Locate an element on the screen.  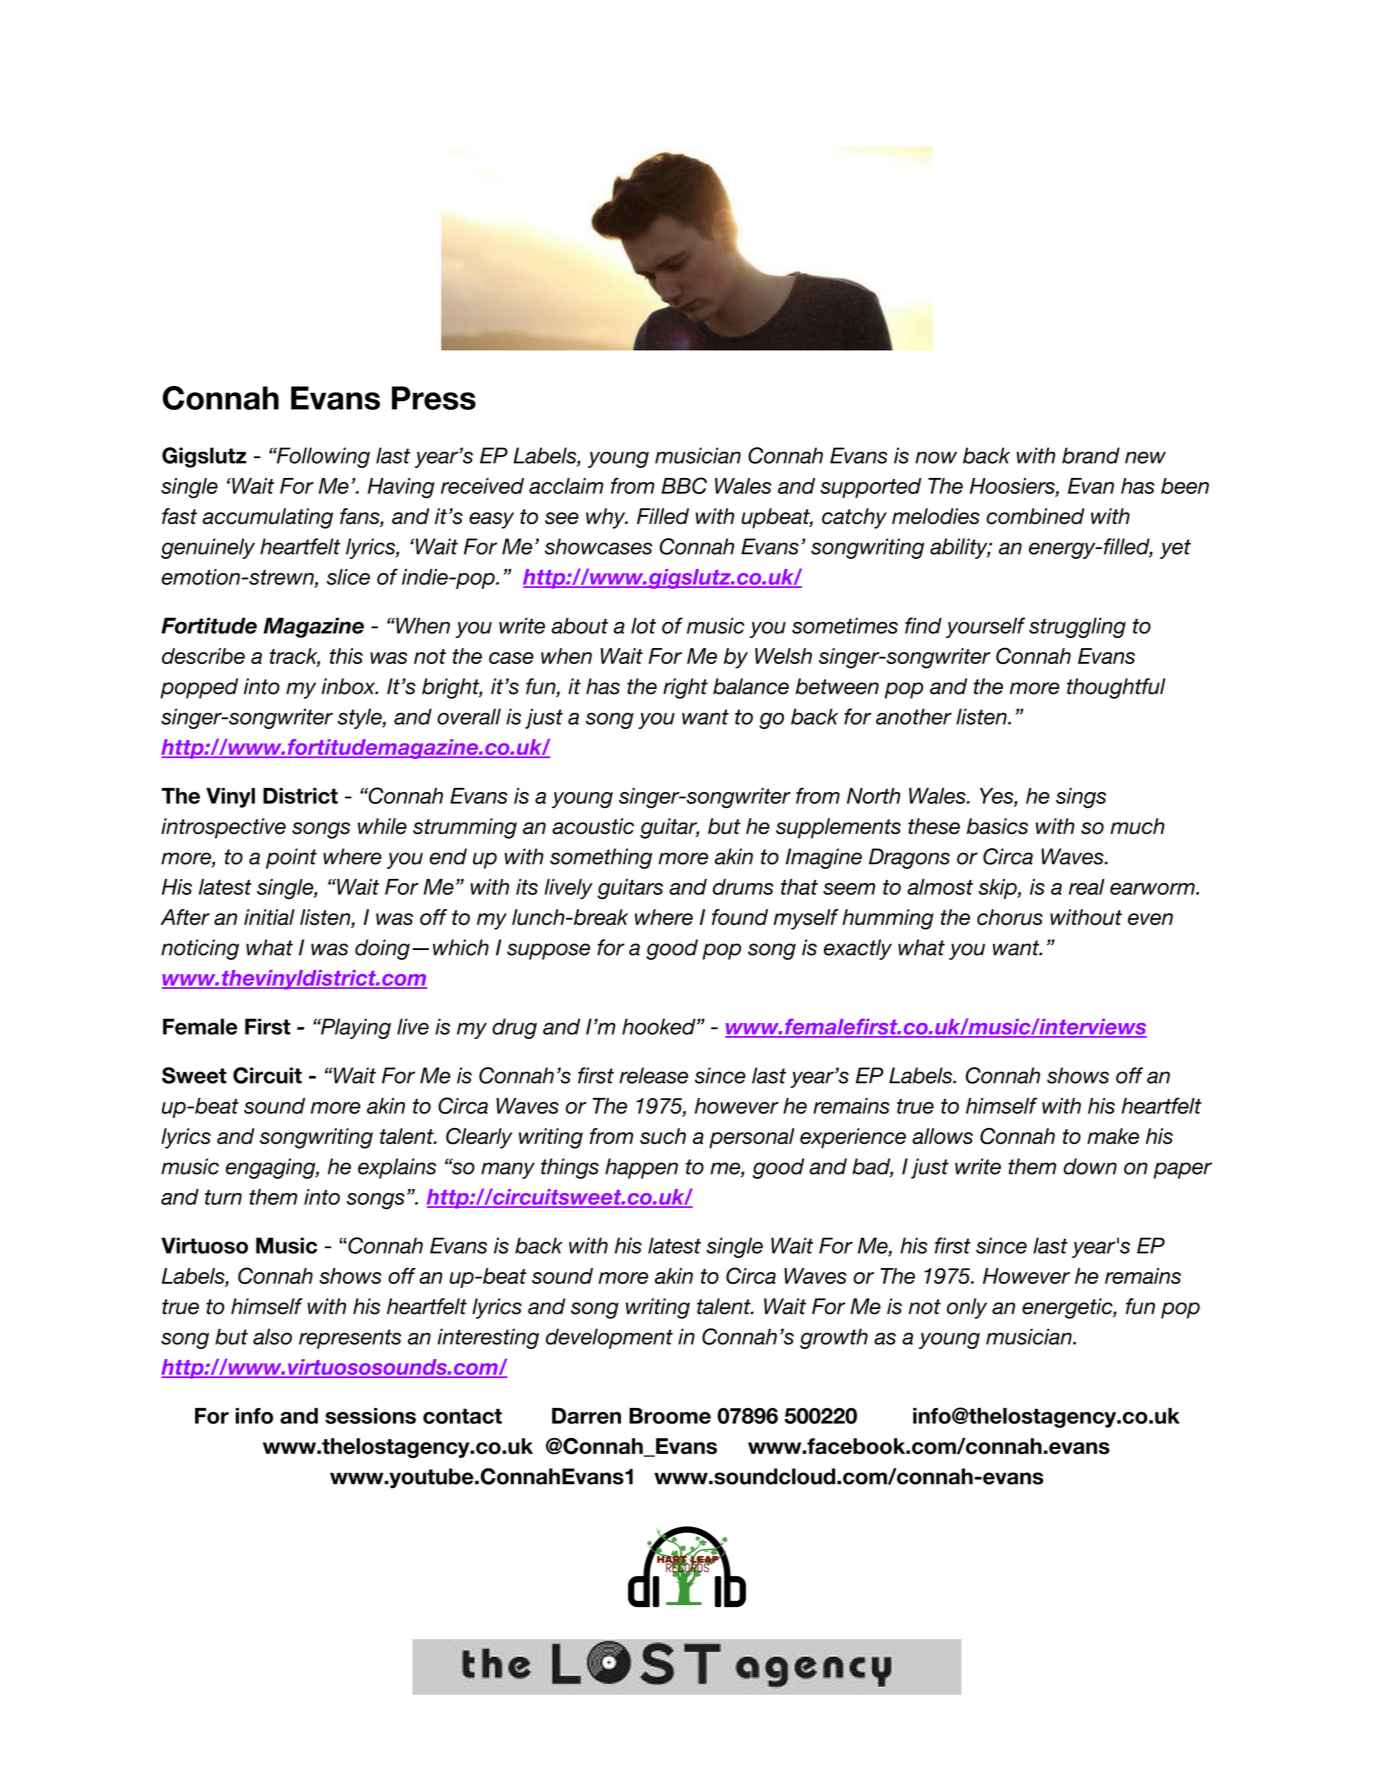
brand is located at coordinates (1091, 455).
